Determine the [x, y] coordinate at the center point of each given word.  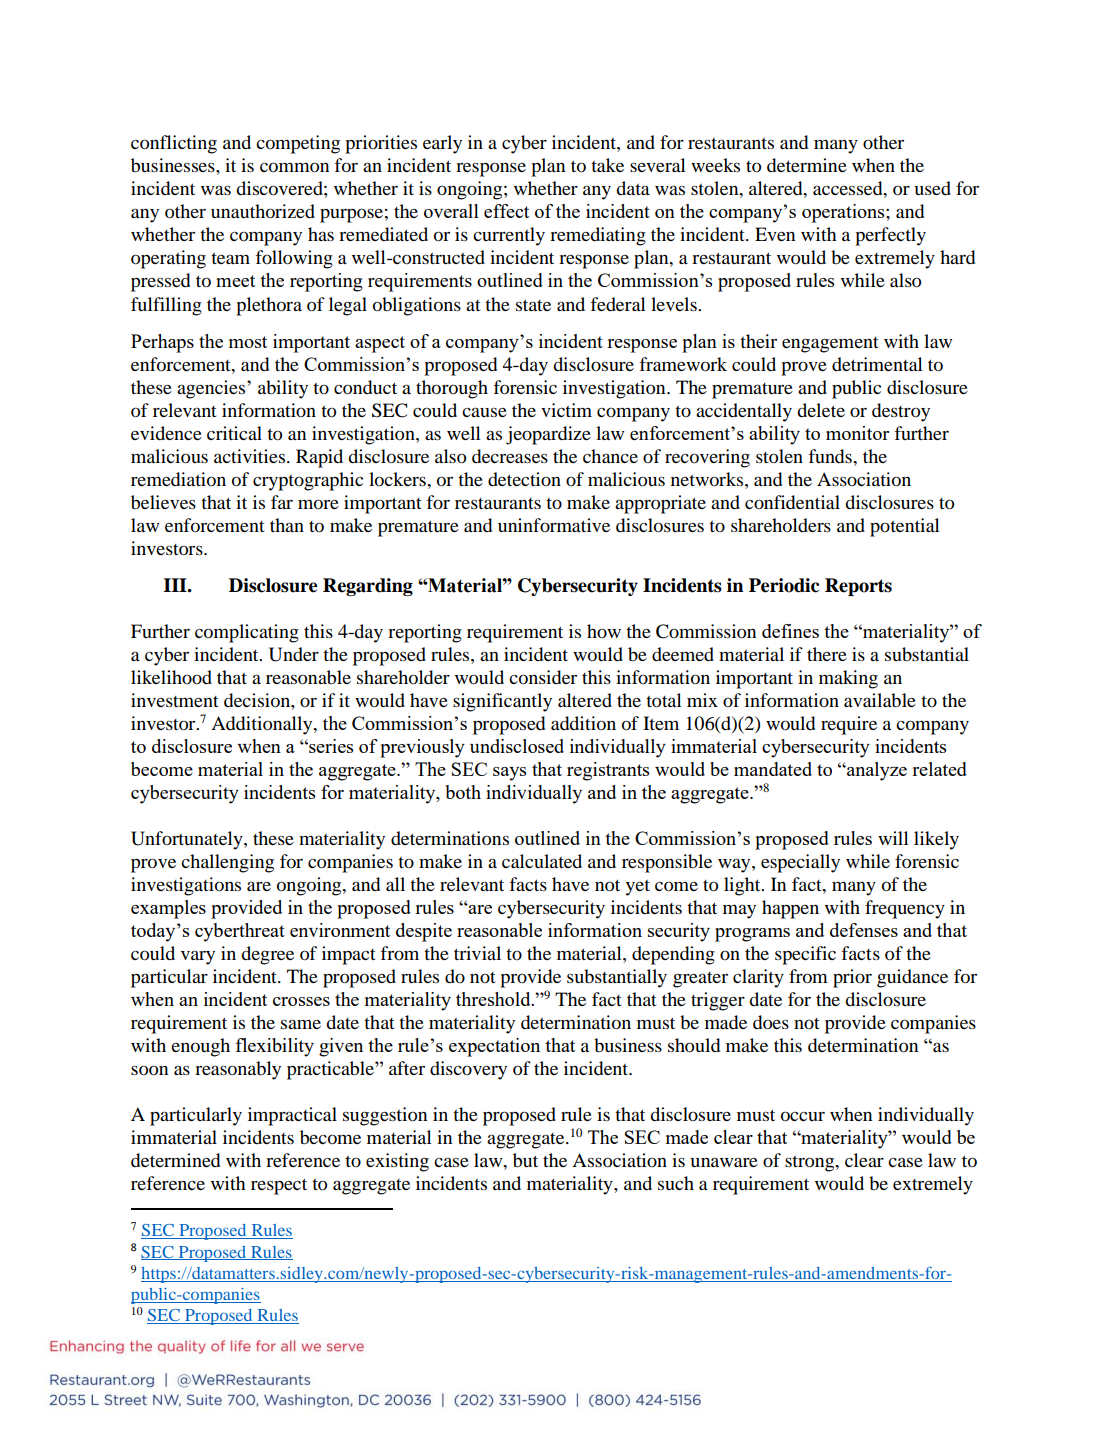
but [525, 1160]
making [848, 679]
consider [543, 677]
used [932, 188]
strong [811, 1164]
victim [566, 410]
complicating [247, 633]
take [607, 165]
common [294, 167]
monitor [857, 433]
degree [267, 955]
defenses [864, 930]
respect [279, 1186]
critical [234, 433]
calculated [542, 861]
